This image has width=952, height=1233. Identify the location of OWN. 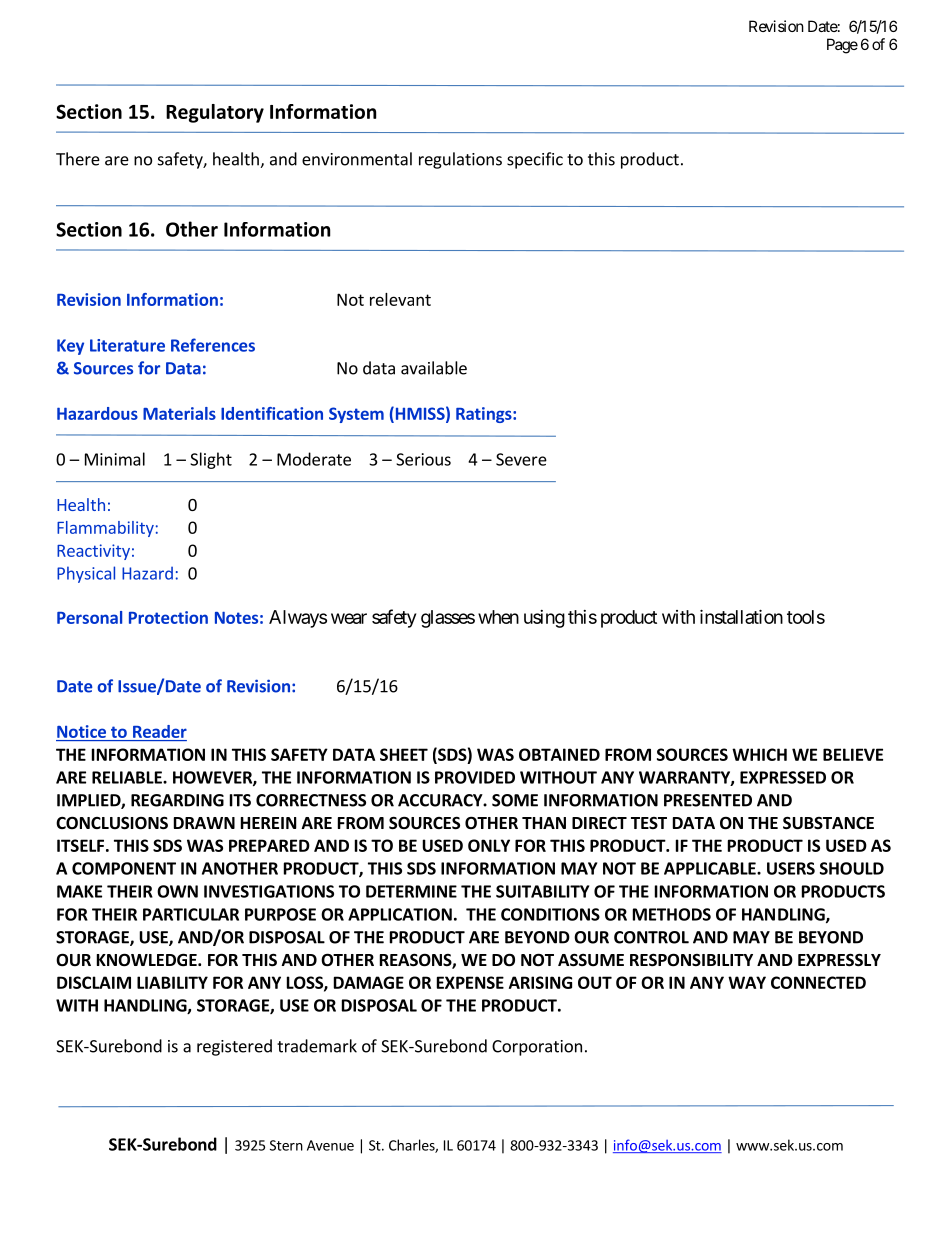
(177, 891).
